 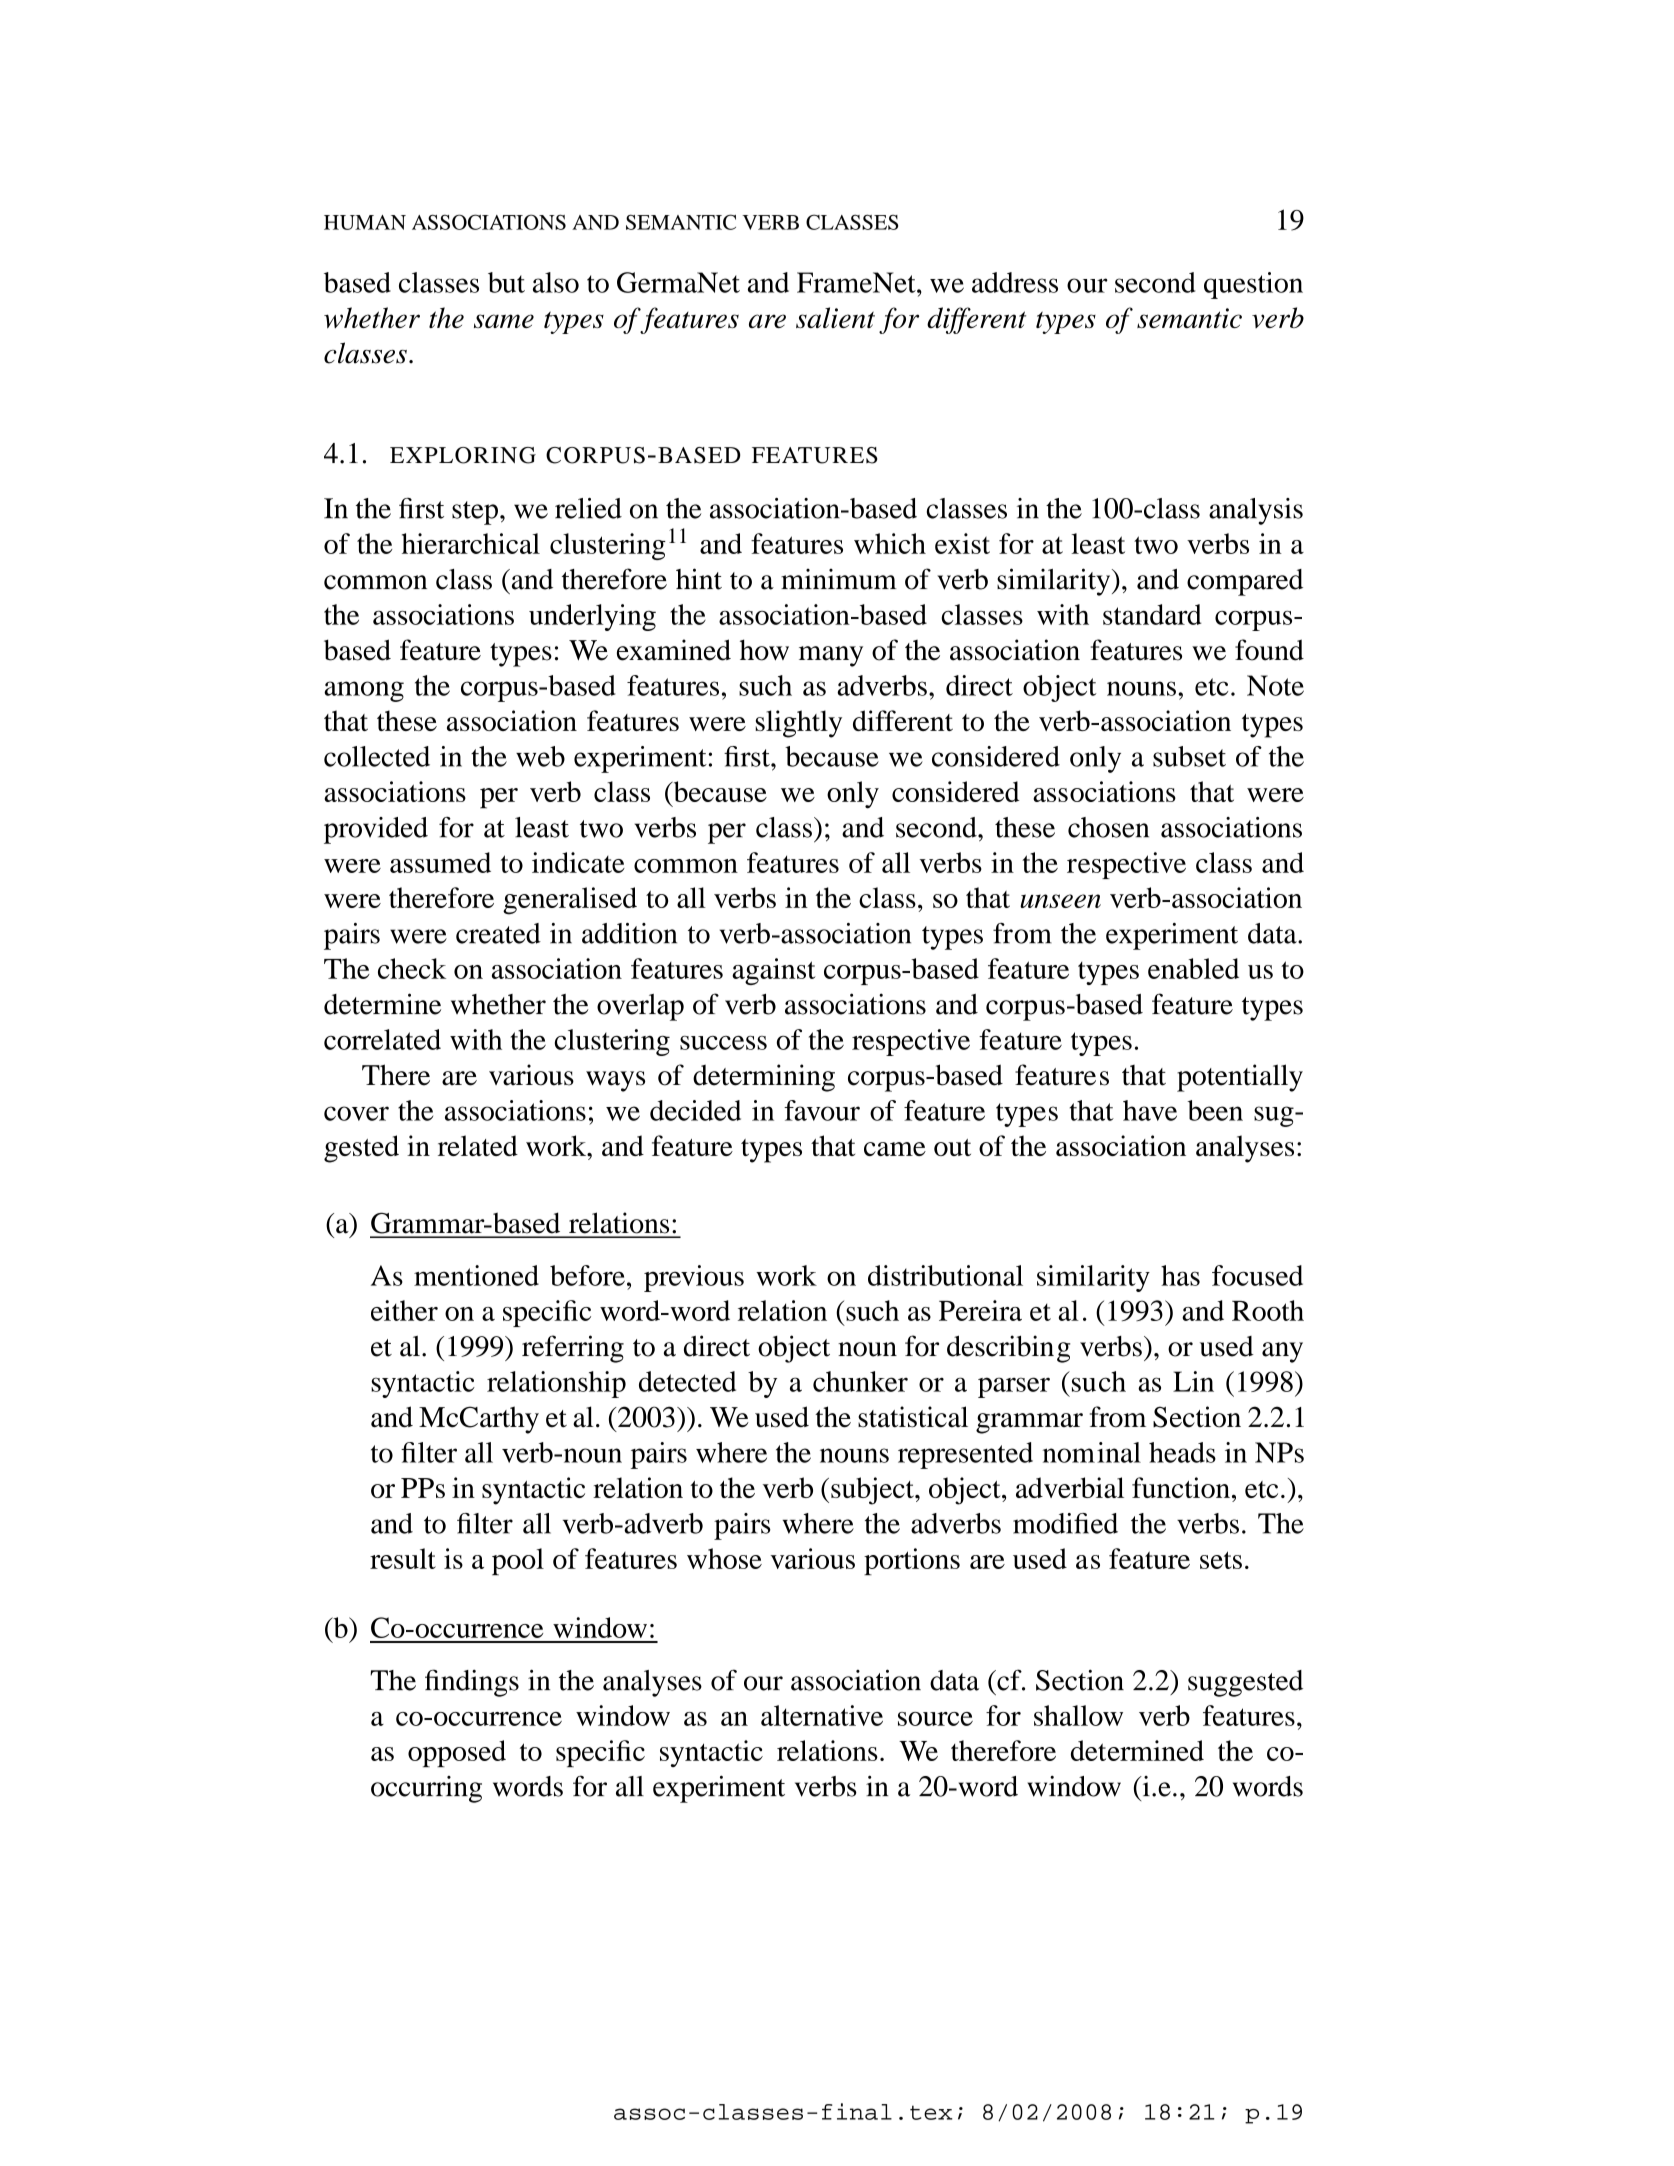 What do you see at coordinates (540, 756) in the screenshot?
I see `web` at bounding box center [540, 756].
